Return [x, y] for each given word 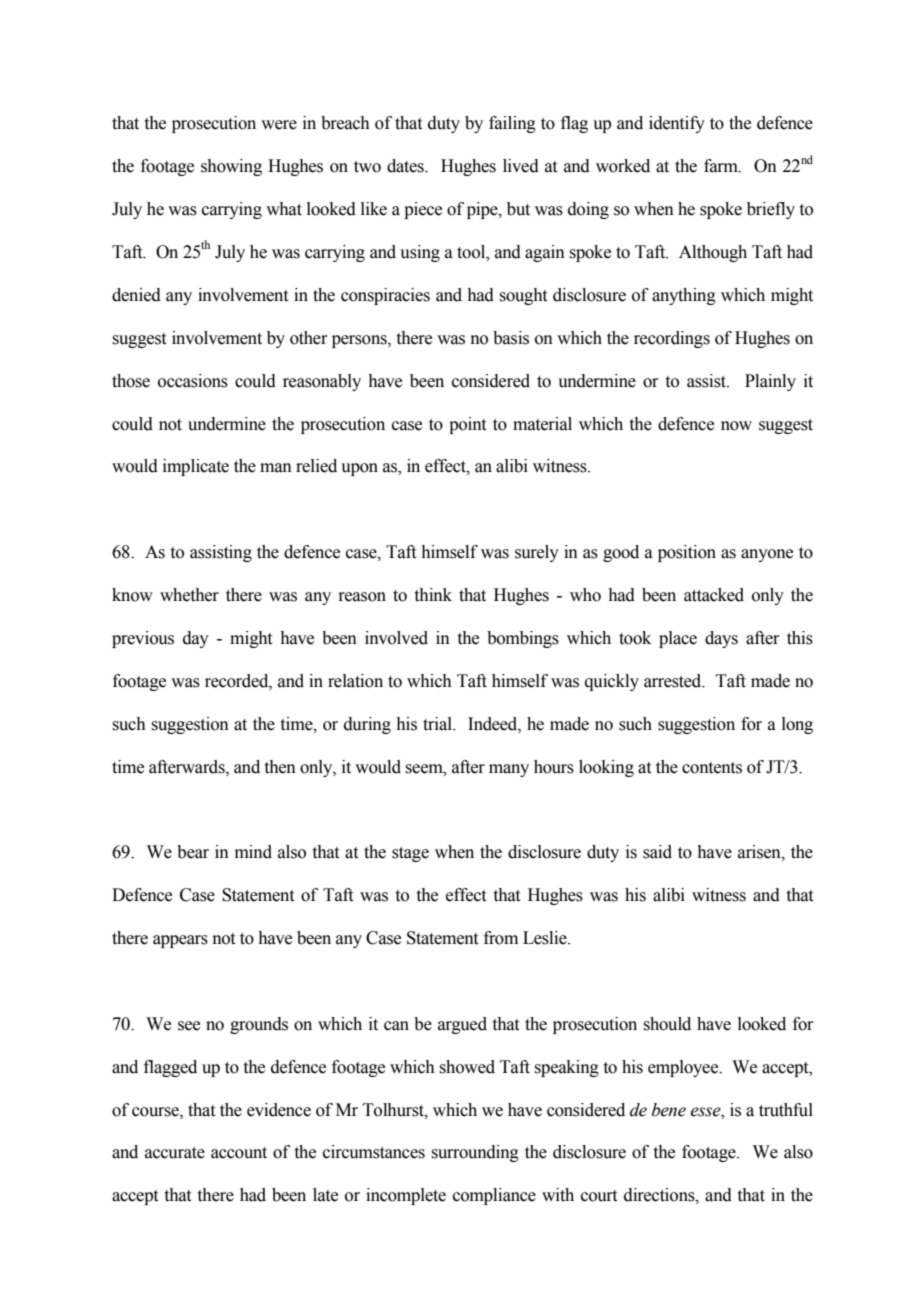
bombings [523, 639]
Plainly [770, 382]
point [467, 425]
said [657, 852]
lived [521, 166]
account [239, 1153]
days [721, 639]
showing [231, 167]
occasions [193, 381]
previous [143, 639]
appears [180, 941]
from [501, 938]
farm [722, 166]
